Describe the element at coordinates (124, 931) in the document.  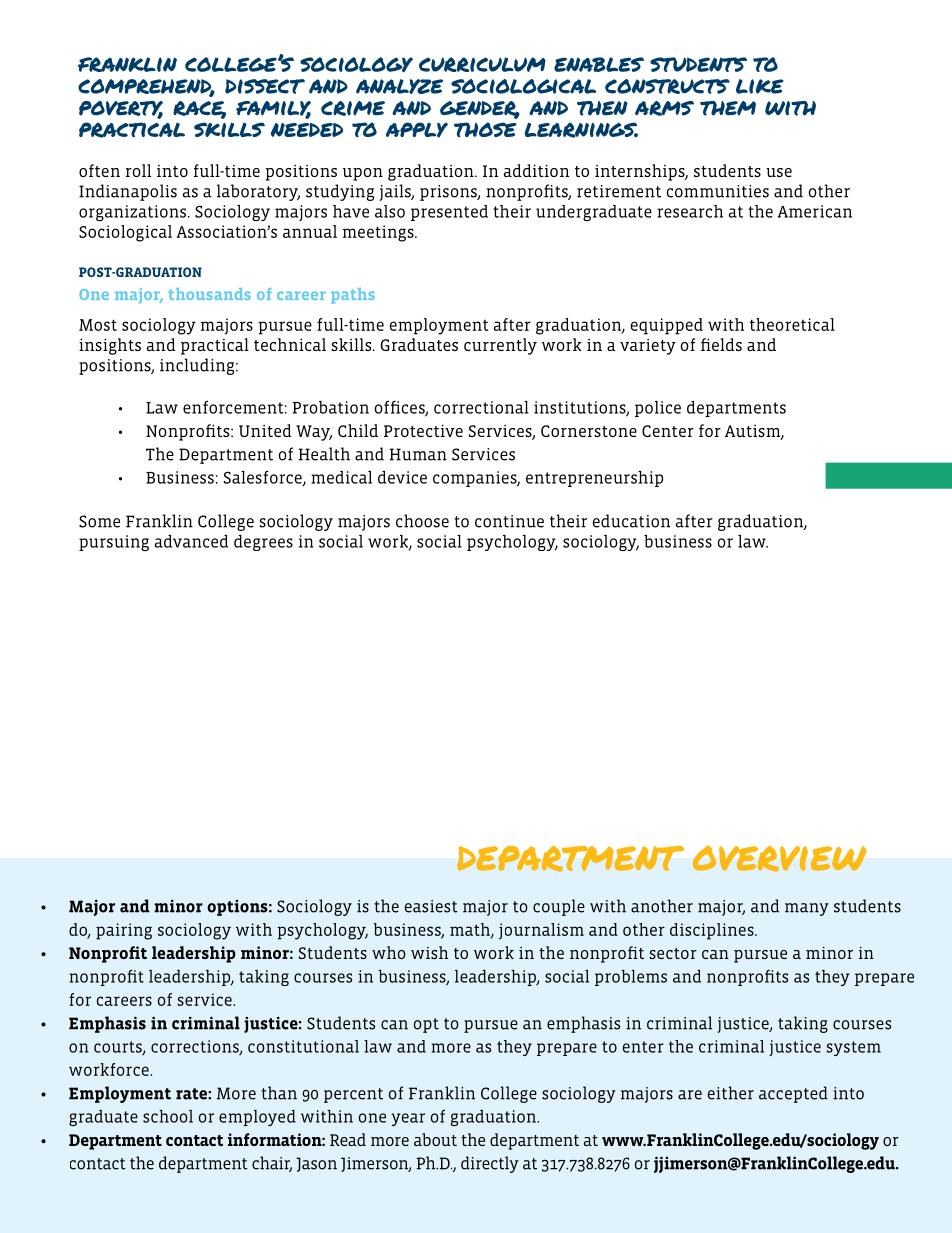
I see `pairing` at that location.
